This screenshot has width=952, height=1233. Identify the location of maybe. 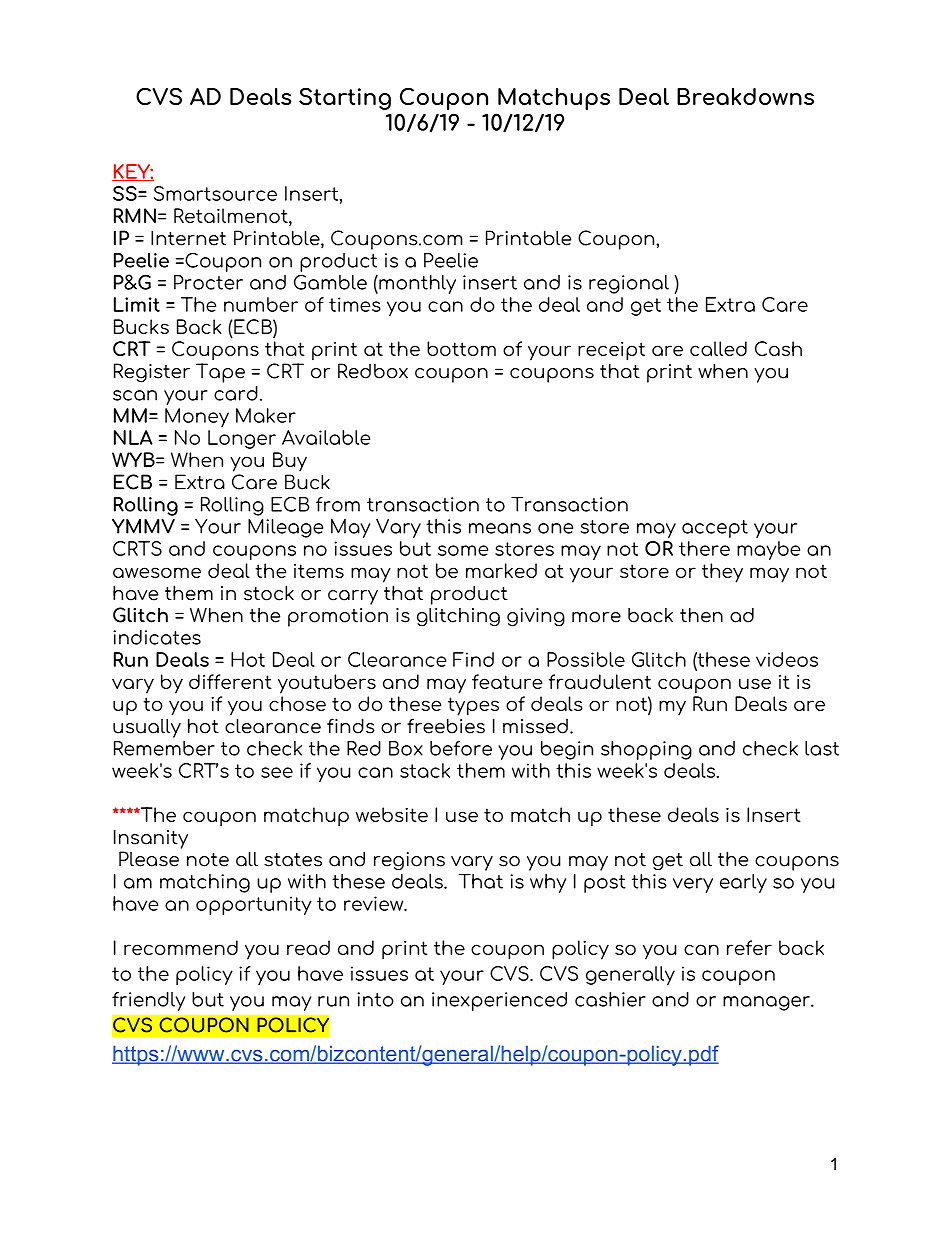
(768, 550).
